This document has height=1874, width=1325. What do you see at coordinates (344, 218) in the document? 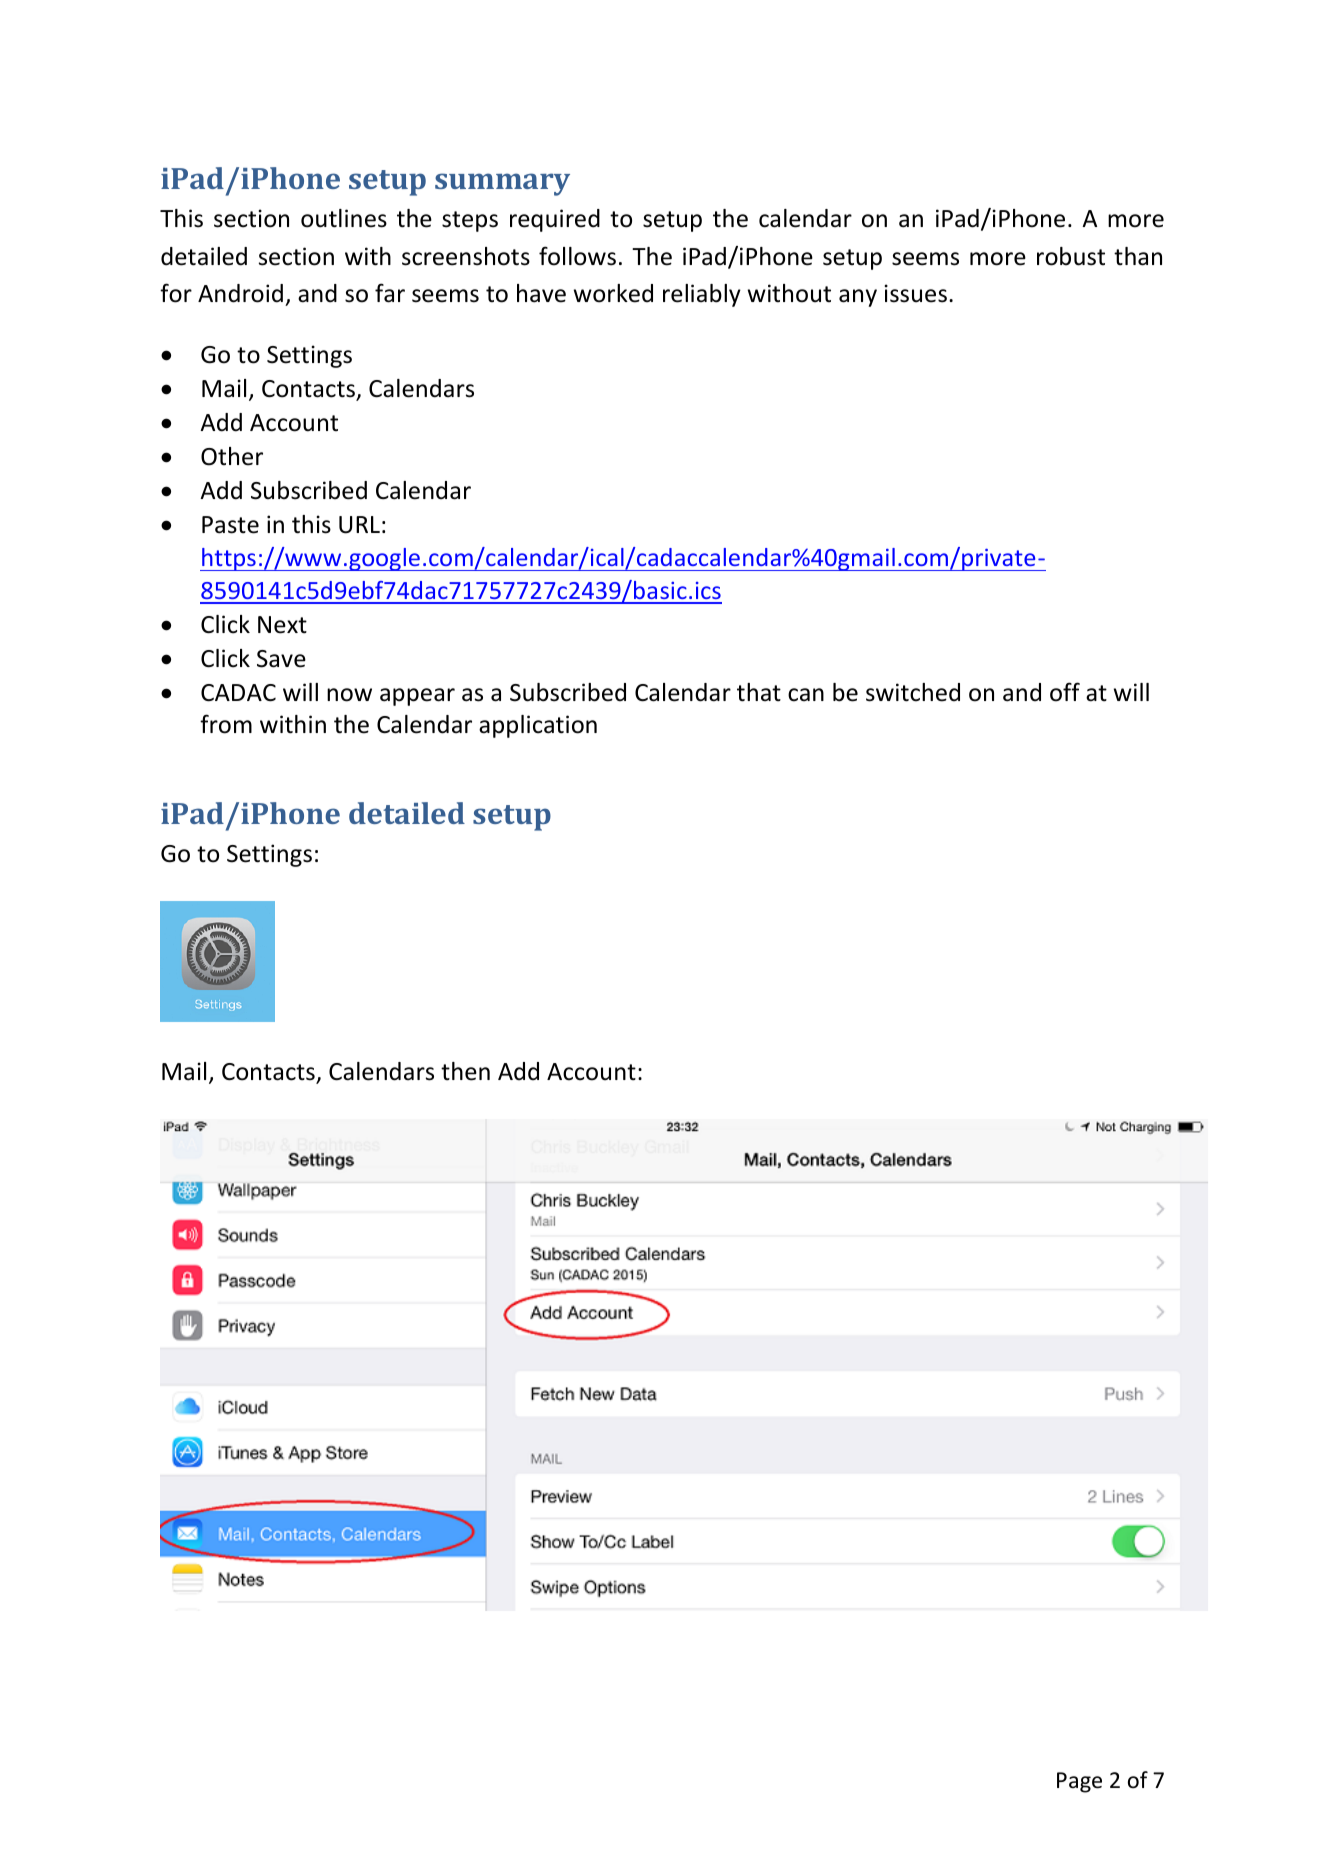
I see `outlines` at bounding box center [344, 218].
